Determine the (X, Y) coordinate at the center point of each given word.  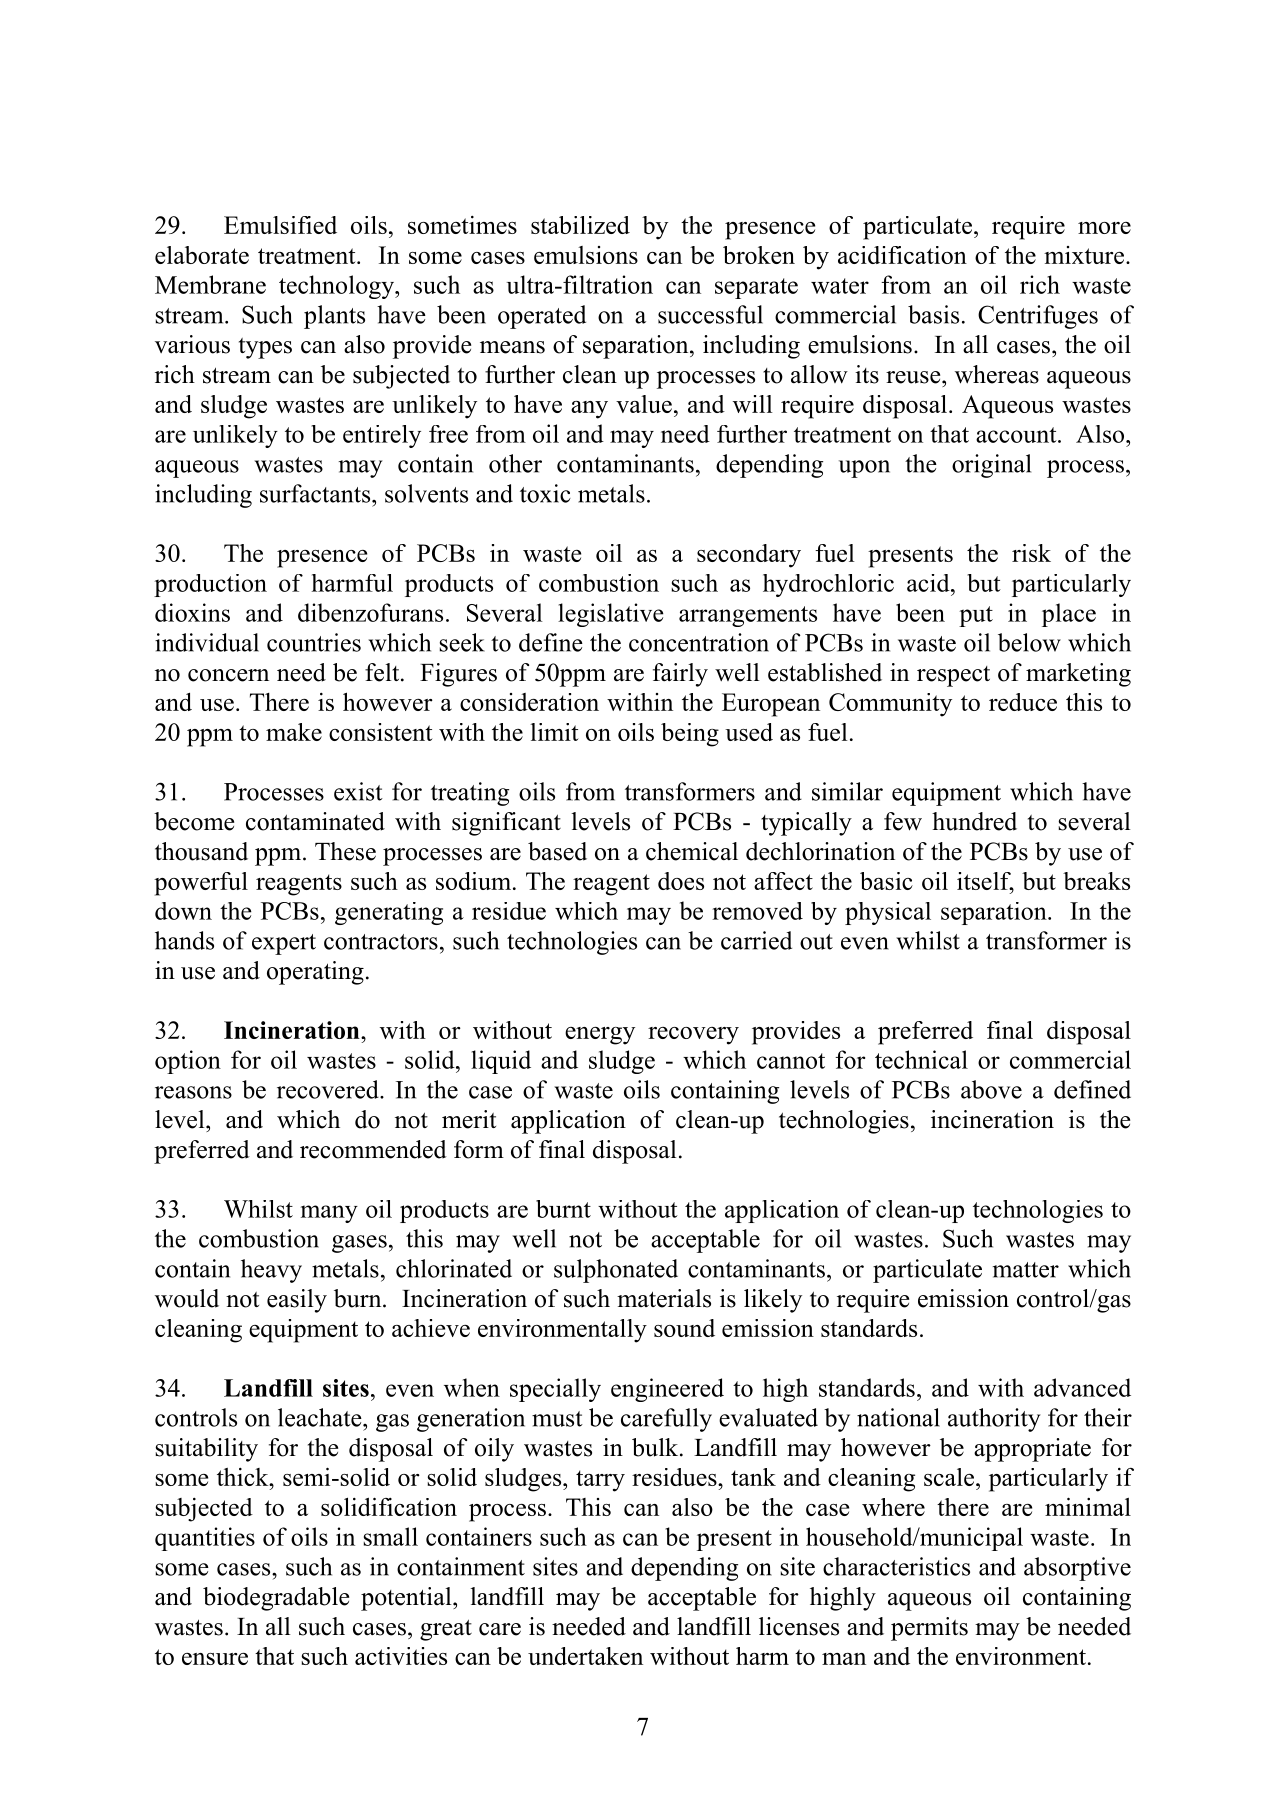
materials (664, 1298)
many (329, 1214)
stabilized (580, 225)
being (690, 735)
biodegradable (276, 1599)
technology (337, 287)
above (991, 1089)
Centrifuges (1038, 317)
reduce (1023, 702)
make (294, 732)
